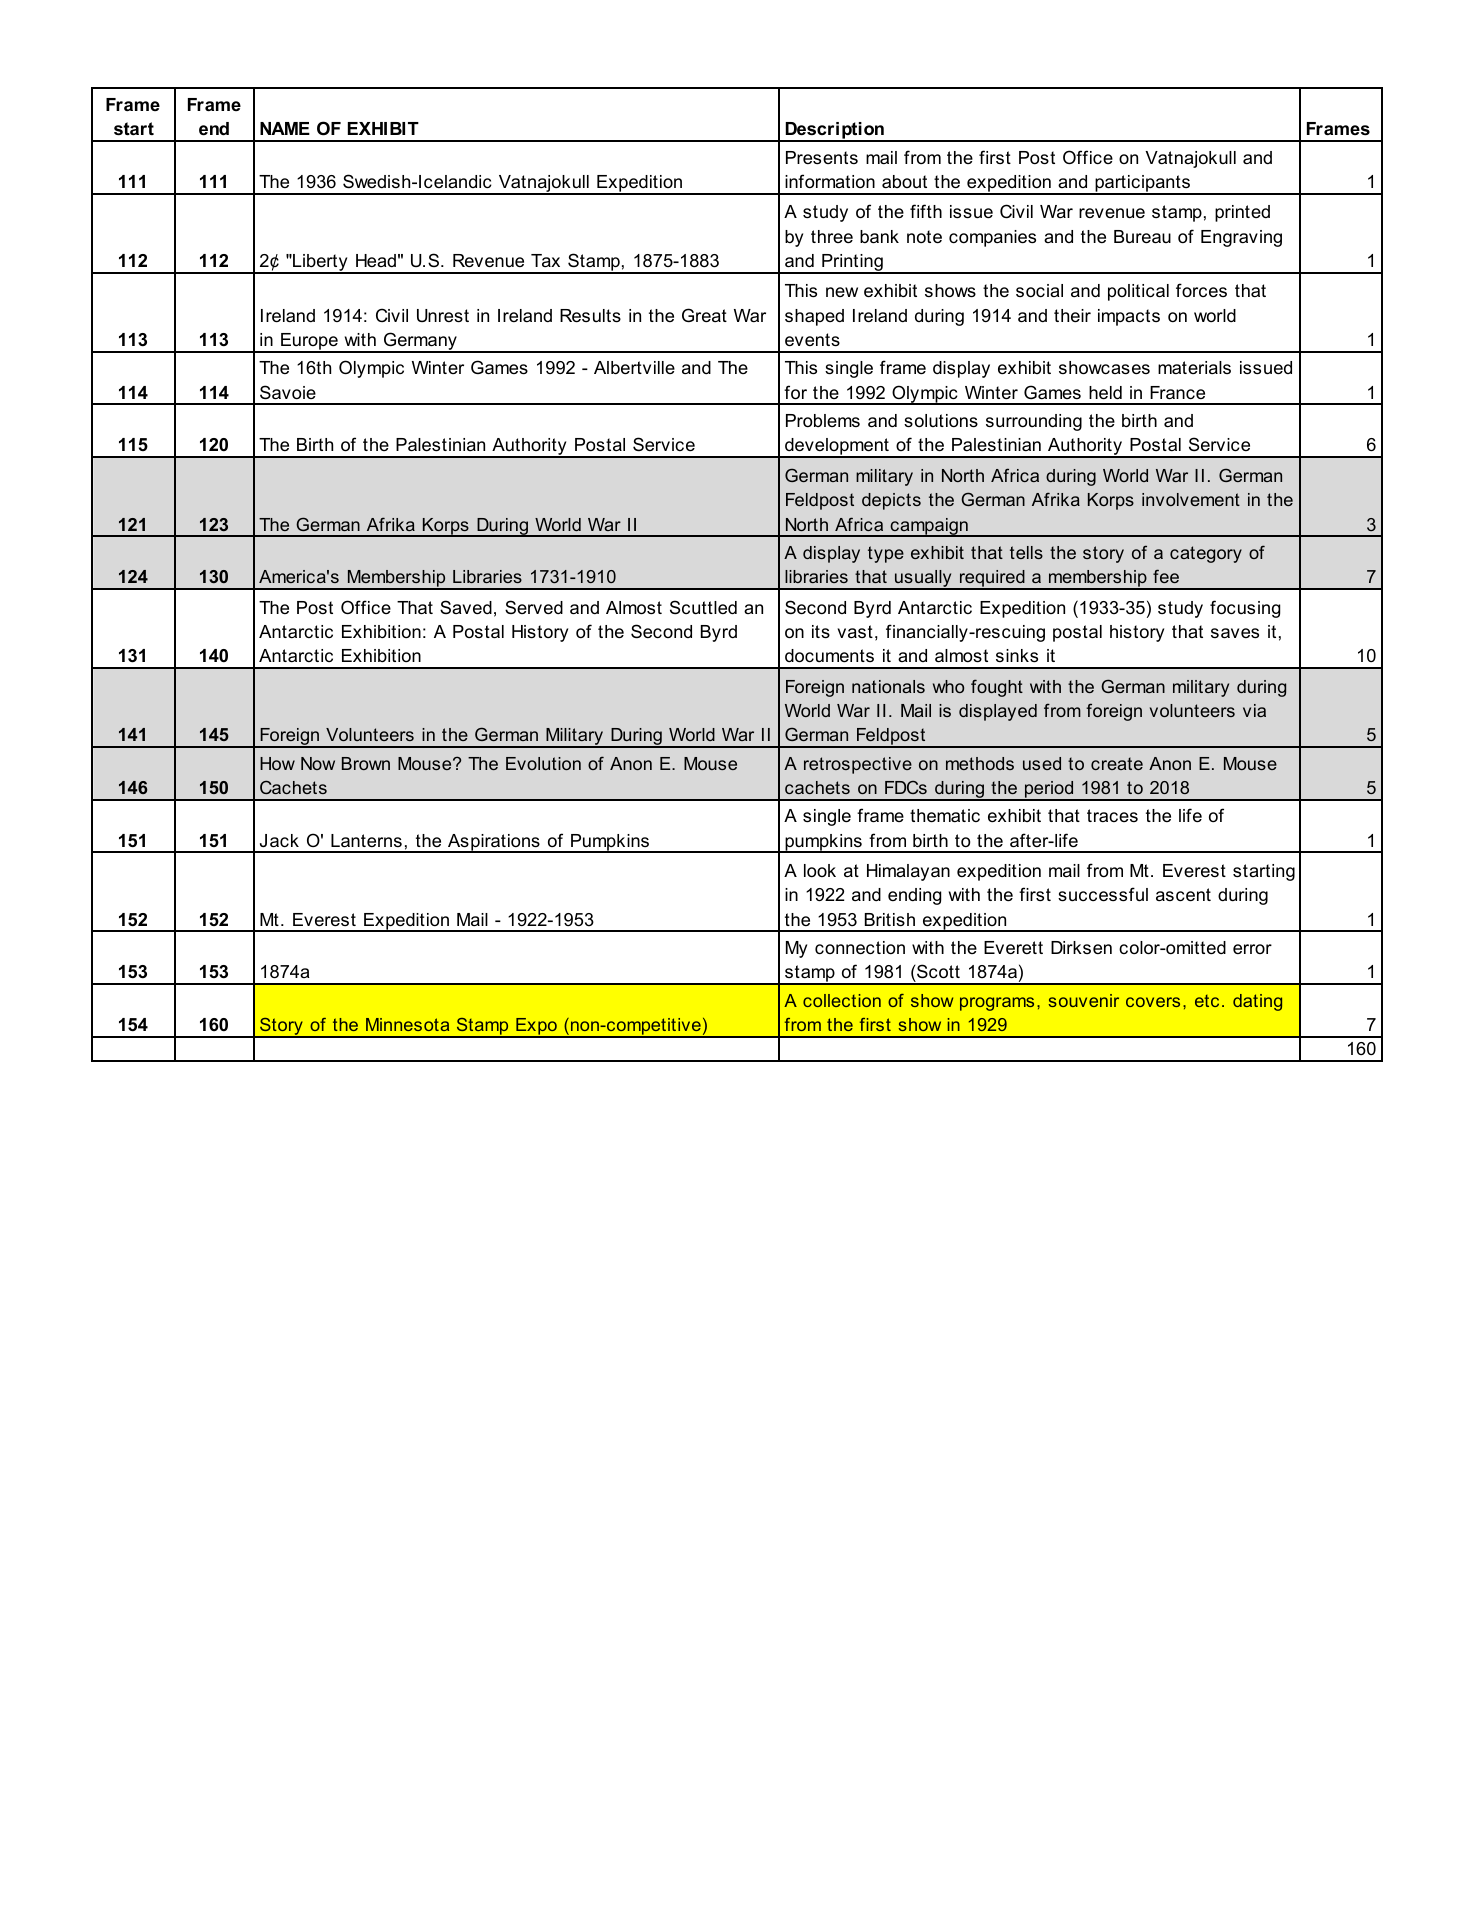 This image has height=1911, width=1477. What do you see at coordinates (309, 343) in the image?
I see `Europe` at bounding box center [309, 343].
